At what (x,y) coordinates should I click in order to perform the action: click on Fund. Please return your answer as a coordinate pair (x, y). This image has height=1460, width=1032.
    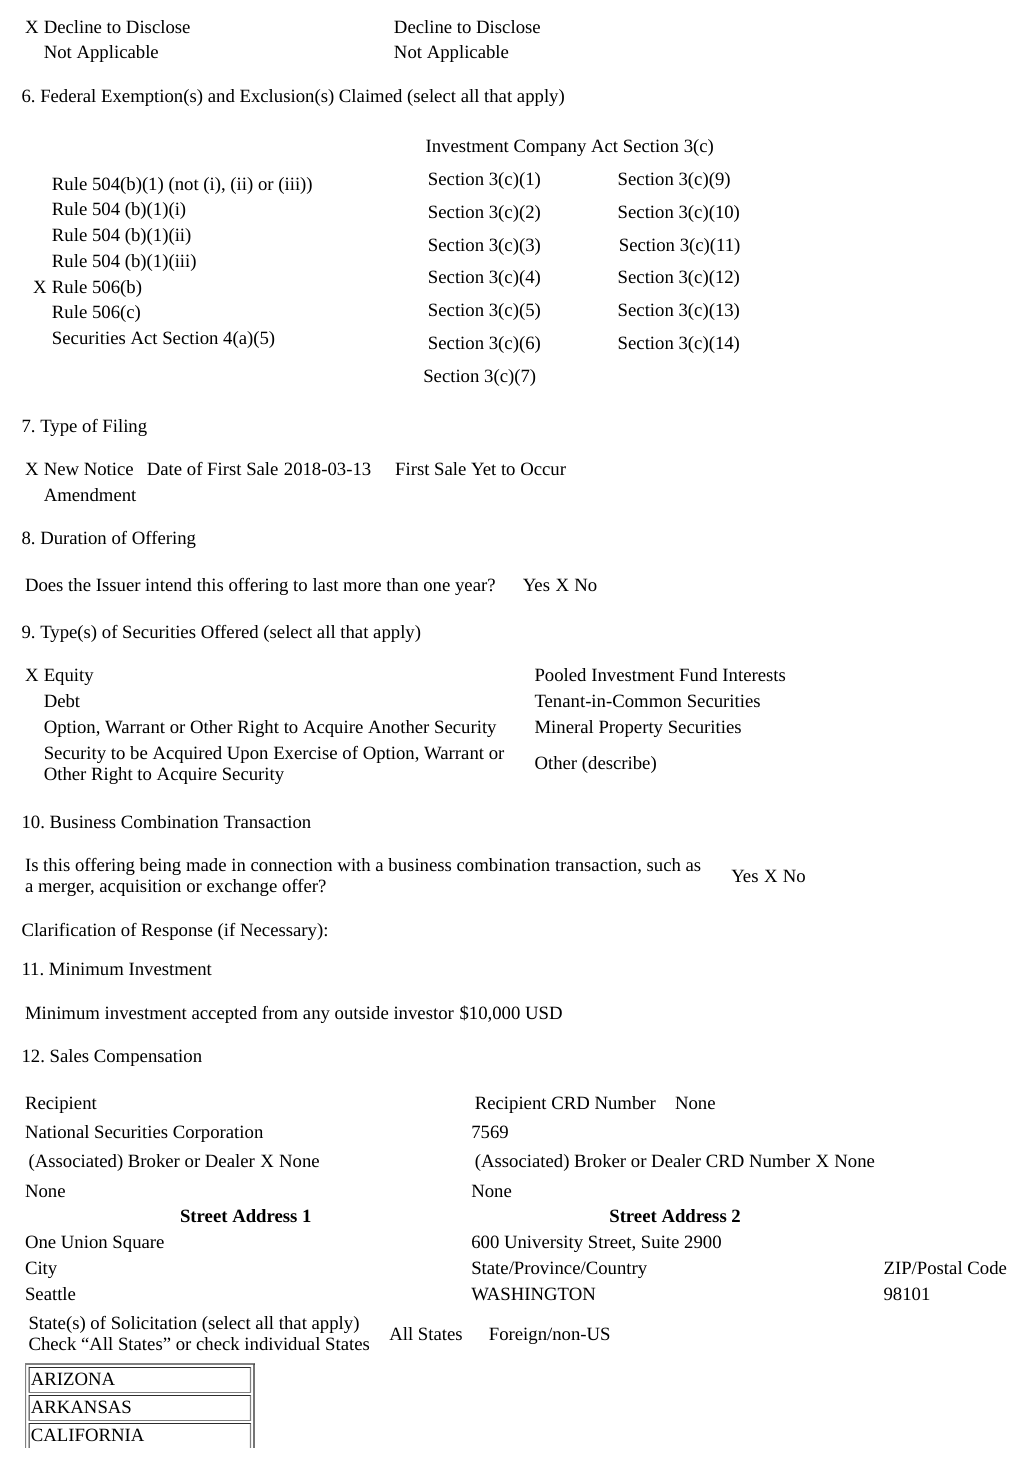
    Looking at the image, I should click on (698, 674).
